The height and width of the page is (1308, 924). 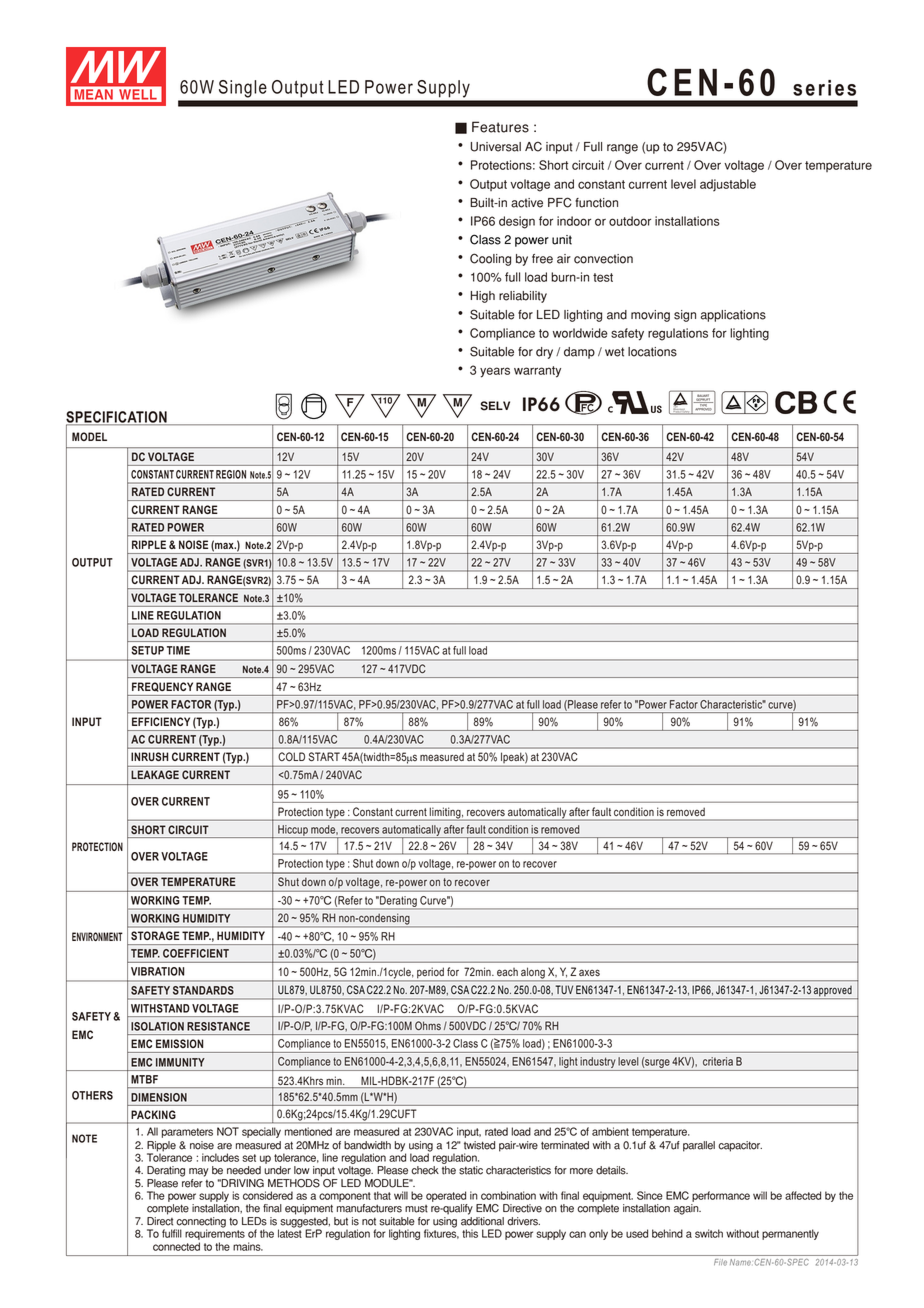 I want to click on Features, so click(x=500, y=127).
